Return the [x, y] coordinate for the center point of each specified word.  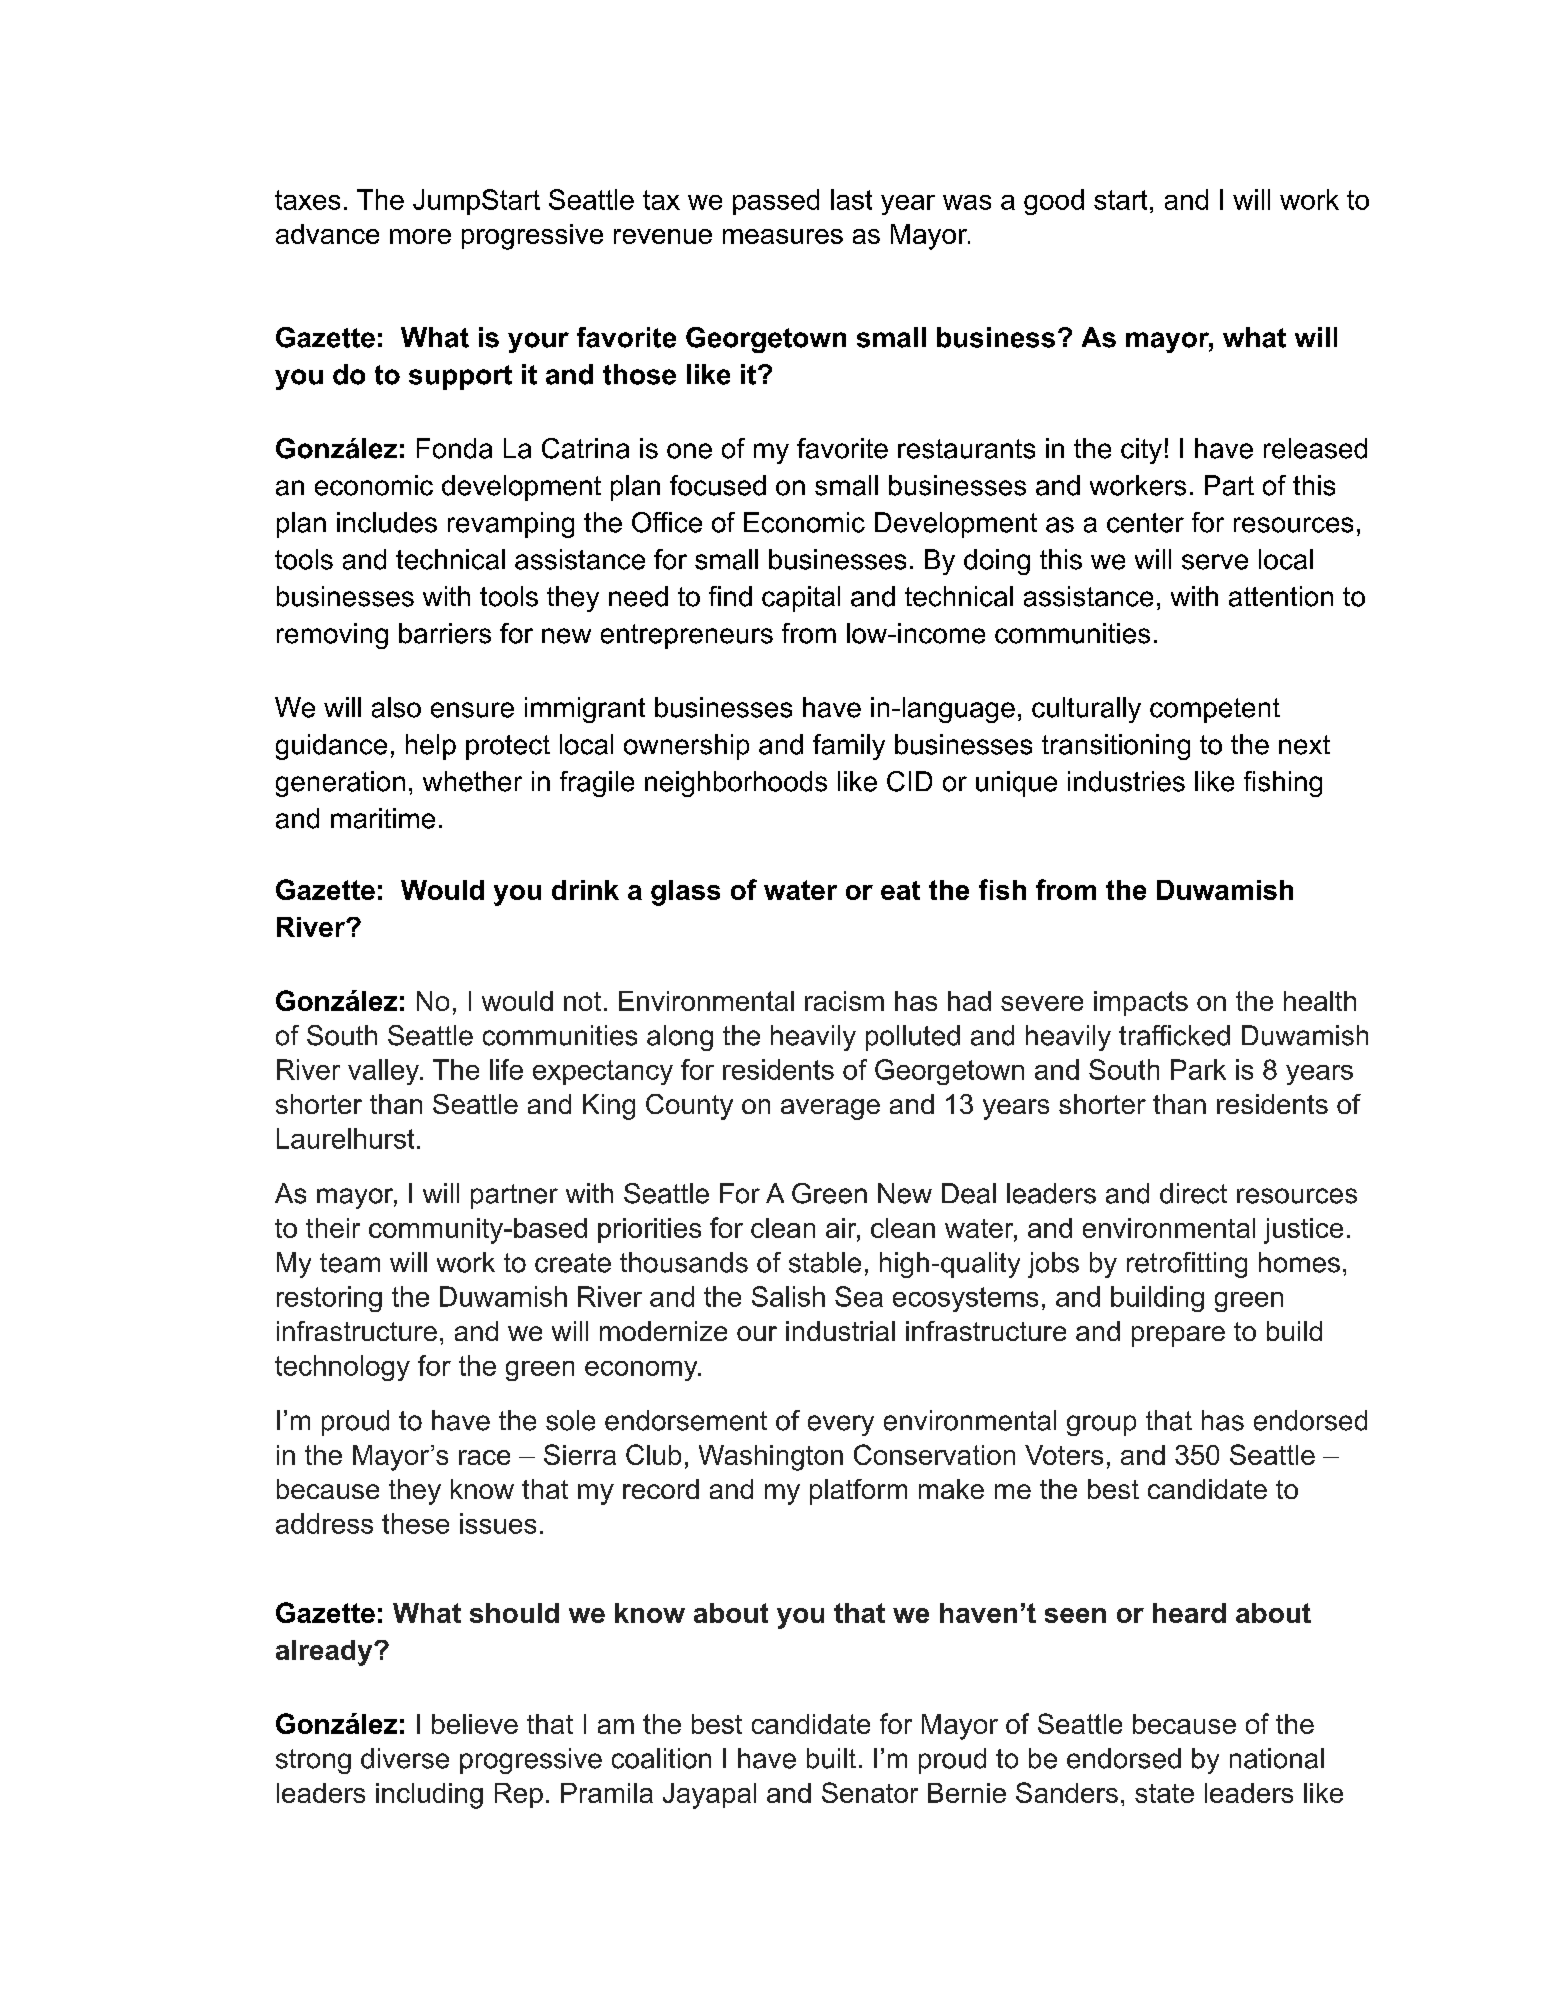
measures [783, 236]
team [350, 1263]
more [420, 236]
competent [1215, 710]
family [849, 747]
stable [825, 1262]
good [1054, 202]
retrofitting [1187, 1265]
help [431, 747]
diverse [405, 1758]
